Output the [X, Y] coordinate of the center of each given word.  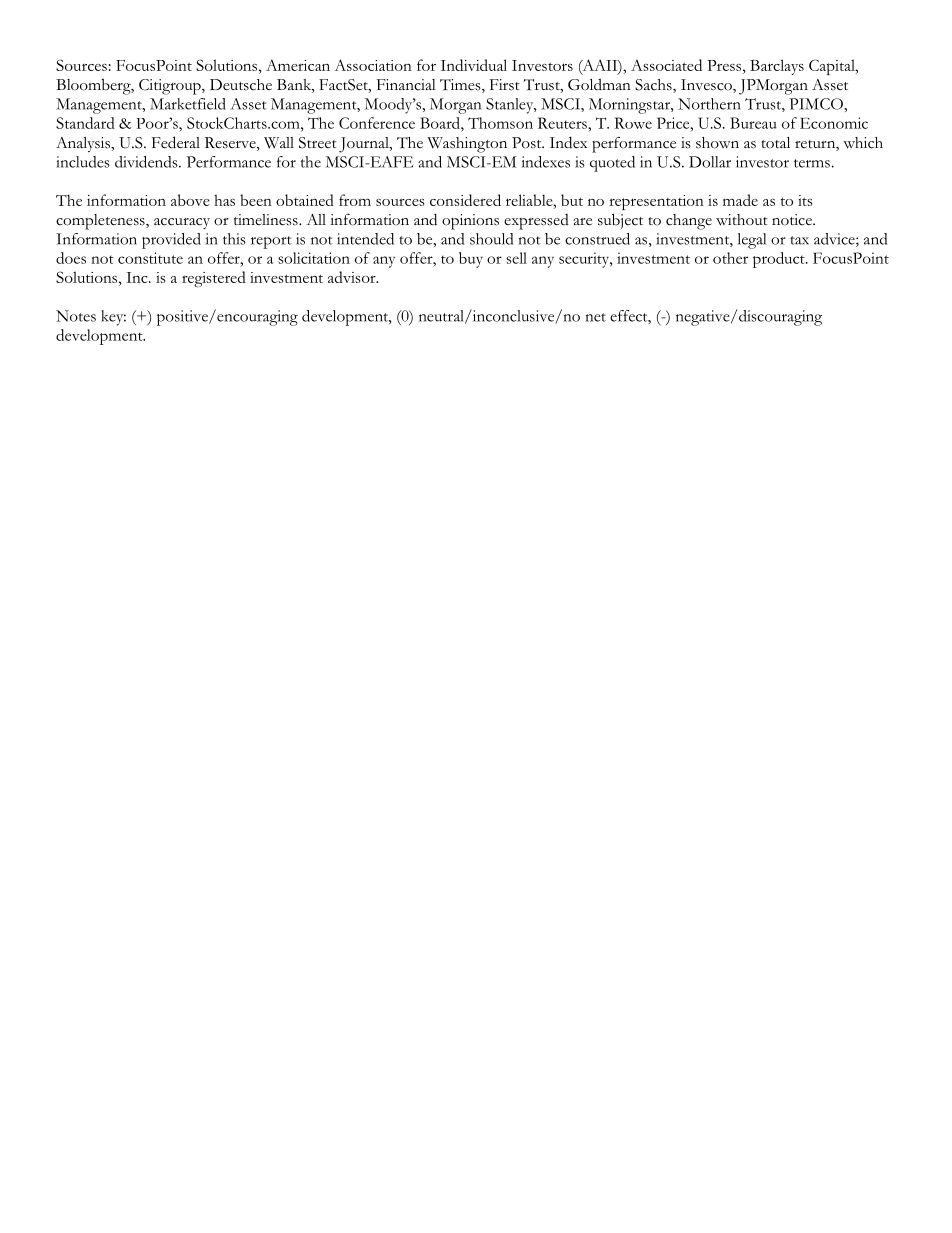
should [491, 239]
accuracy [182, 223]
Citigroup [171, 87]
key [113, 318]
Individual [474, 65]
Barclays [777, 67]
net [596, 317]
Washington [467, 145]
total [776, 143]
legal [752, 241]
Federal [176, 142]
